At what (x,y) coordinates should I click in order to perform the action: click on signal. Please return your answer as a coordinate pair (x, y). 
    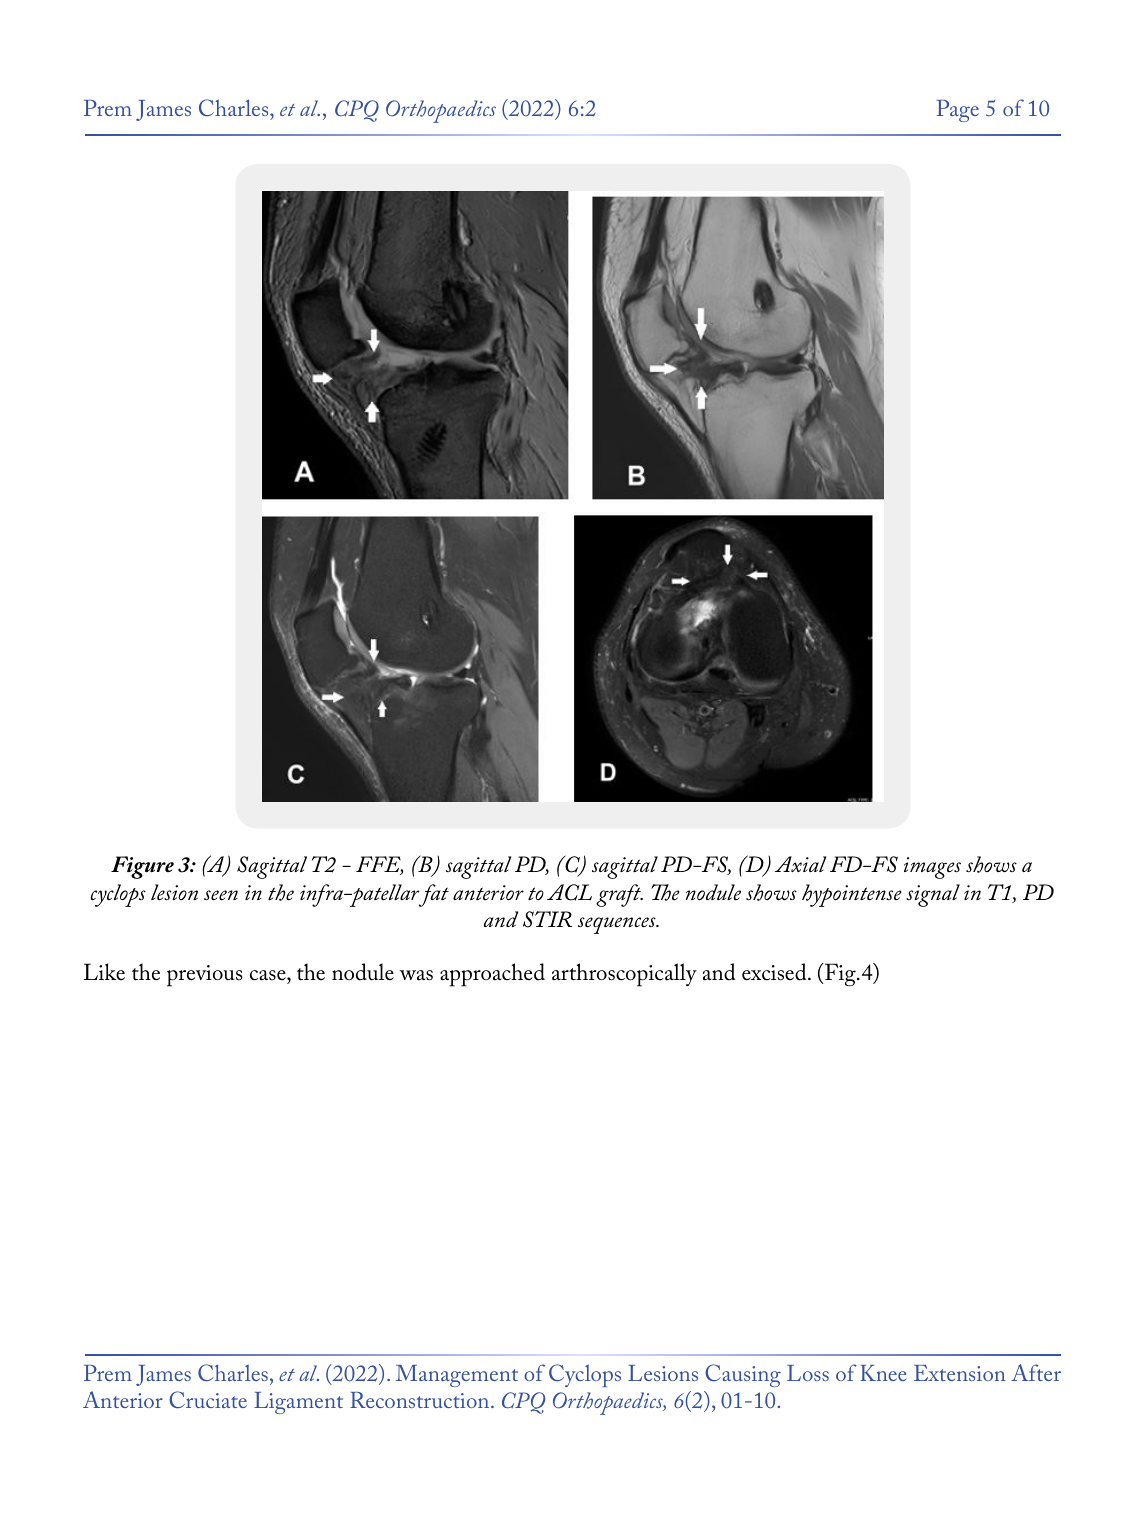
    Looking at the image, I should click on (933, 895).
